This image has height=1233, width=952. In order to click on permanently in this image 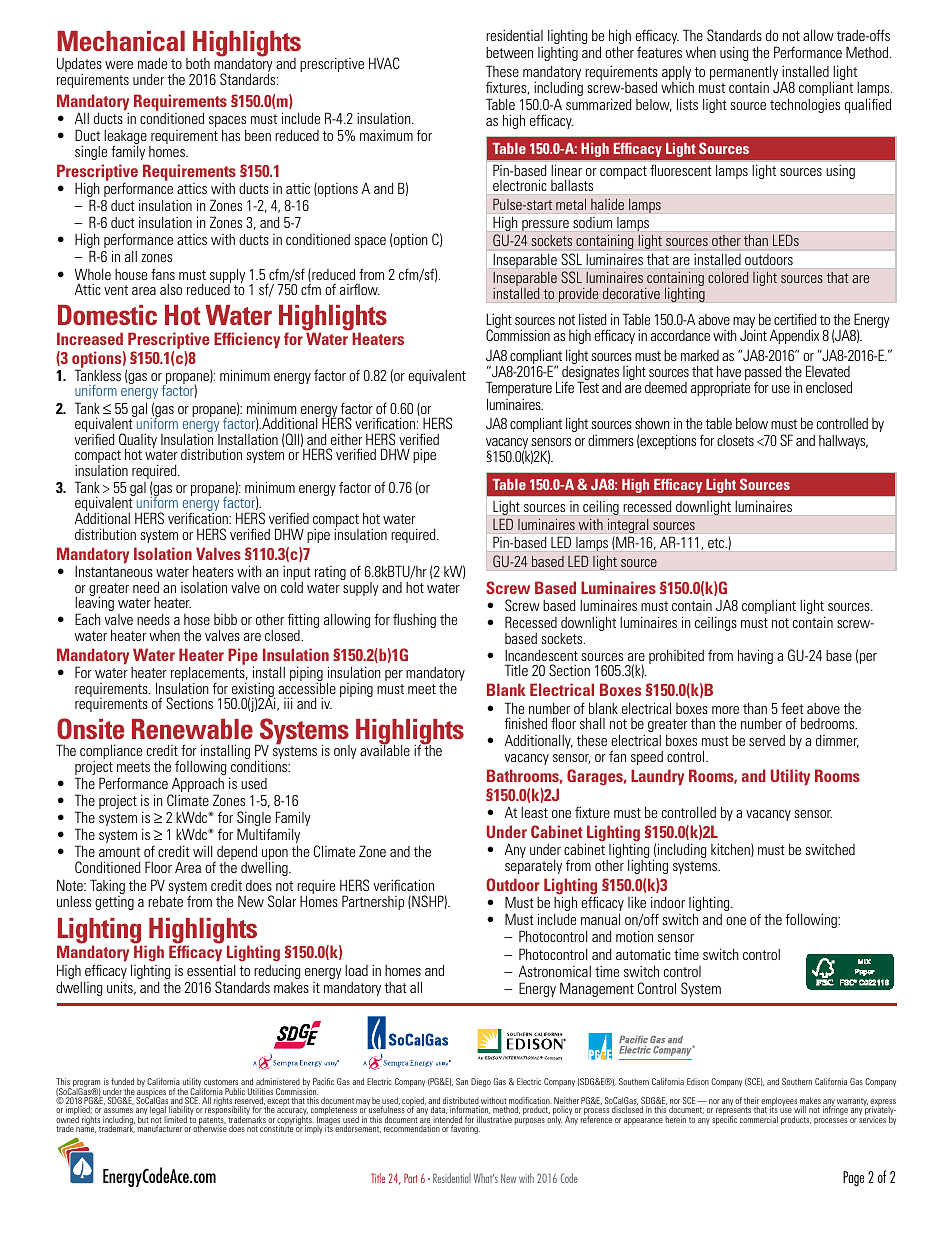, I will do `click(744, 74)`.
